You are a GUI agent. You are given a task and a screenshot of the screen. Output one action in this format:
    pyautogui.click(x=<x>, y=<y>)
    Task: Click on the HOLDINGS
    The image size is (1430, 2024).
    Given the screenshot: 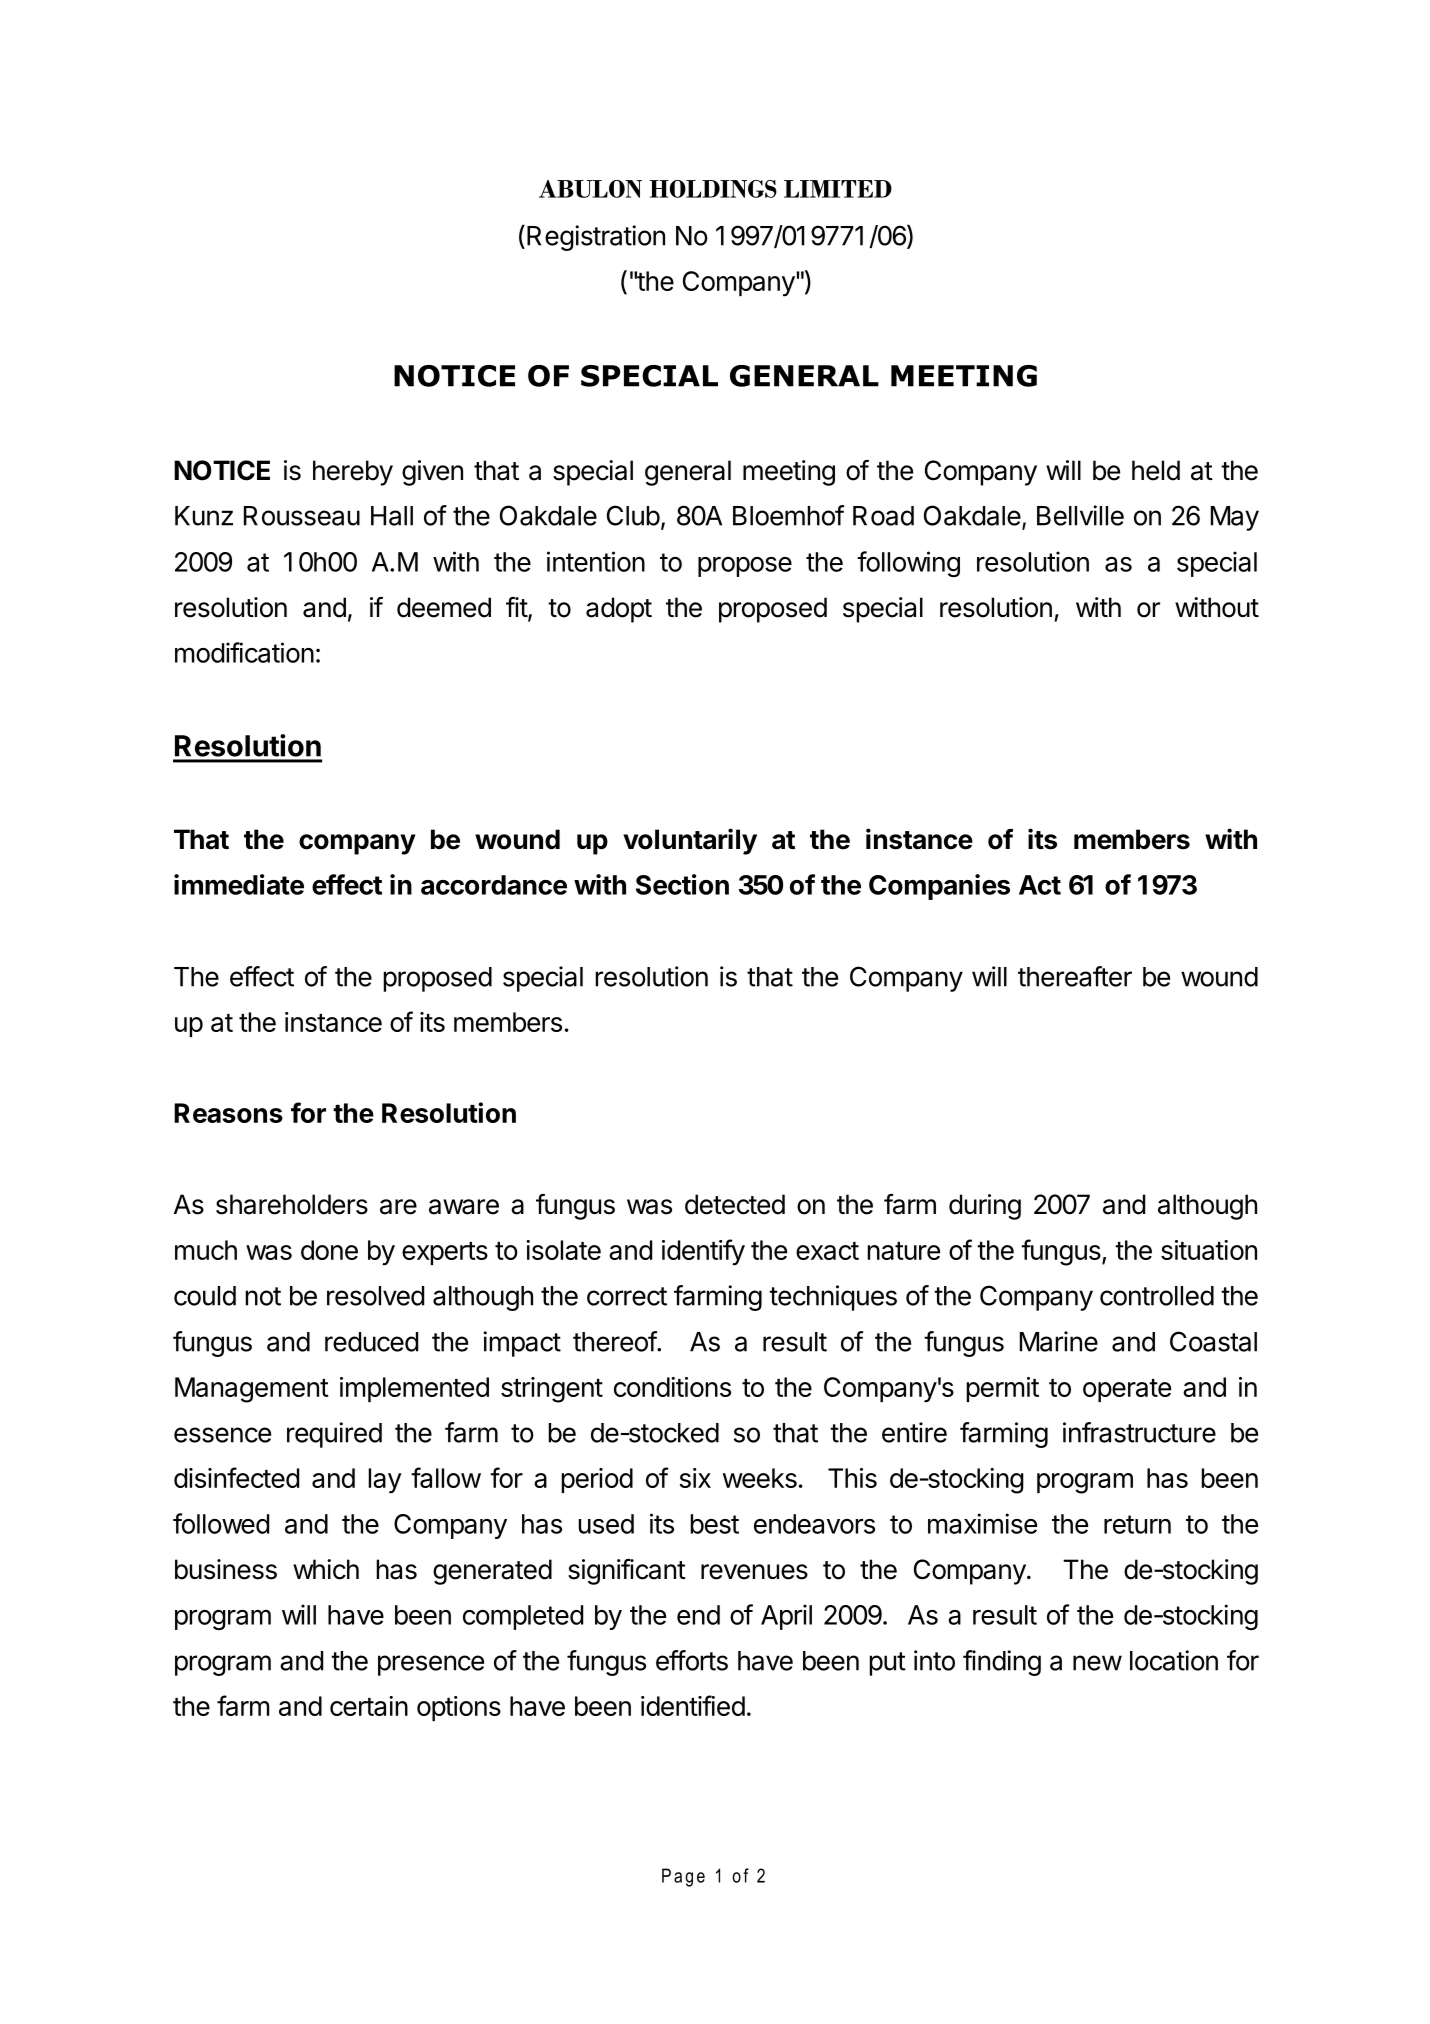 What is the action you would take?
    pyautogui.click(x=713, y=189)
